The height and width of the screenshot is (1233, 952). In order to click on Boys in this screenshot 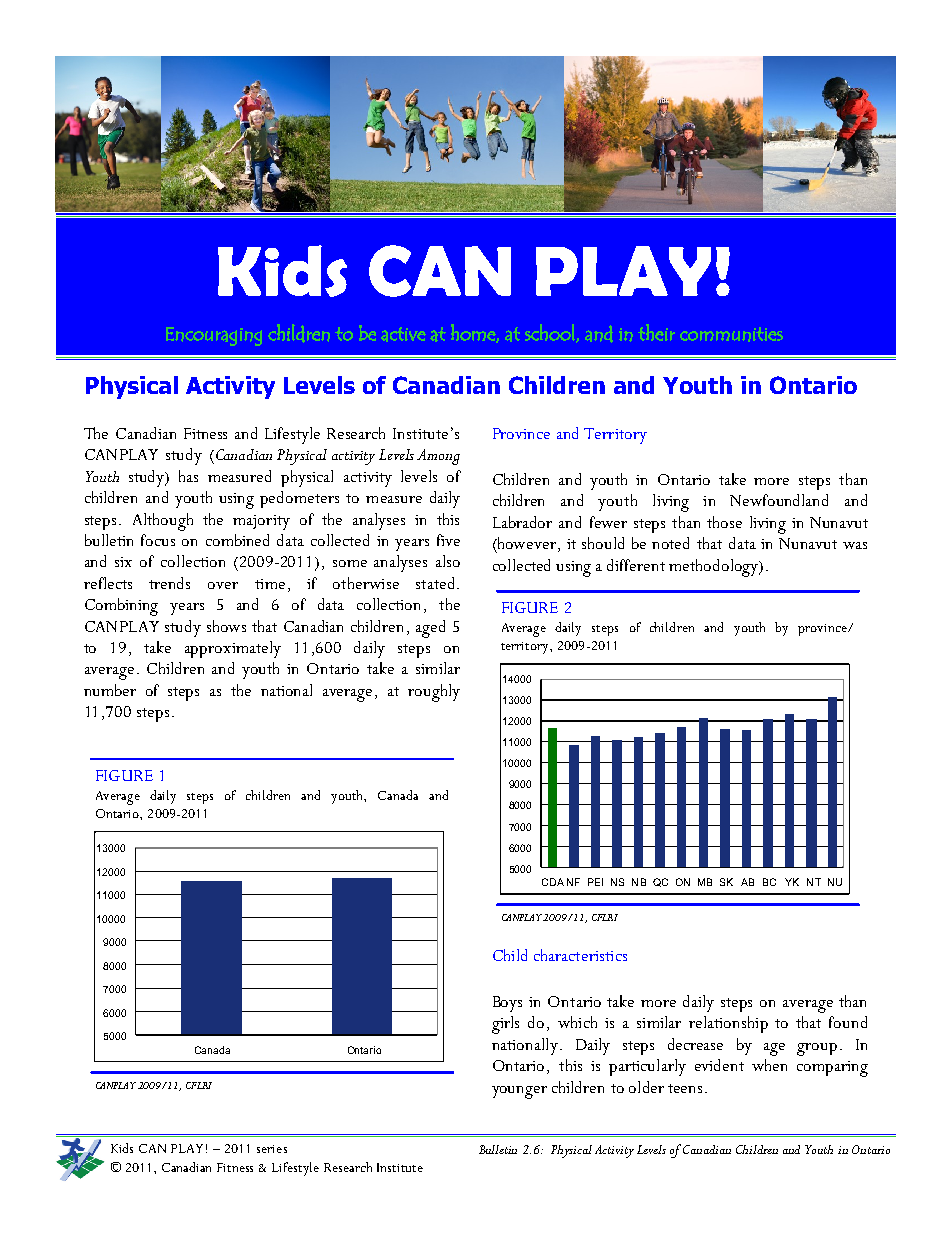, I will do `click(507, 1004)`.
